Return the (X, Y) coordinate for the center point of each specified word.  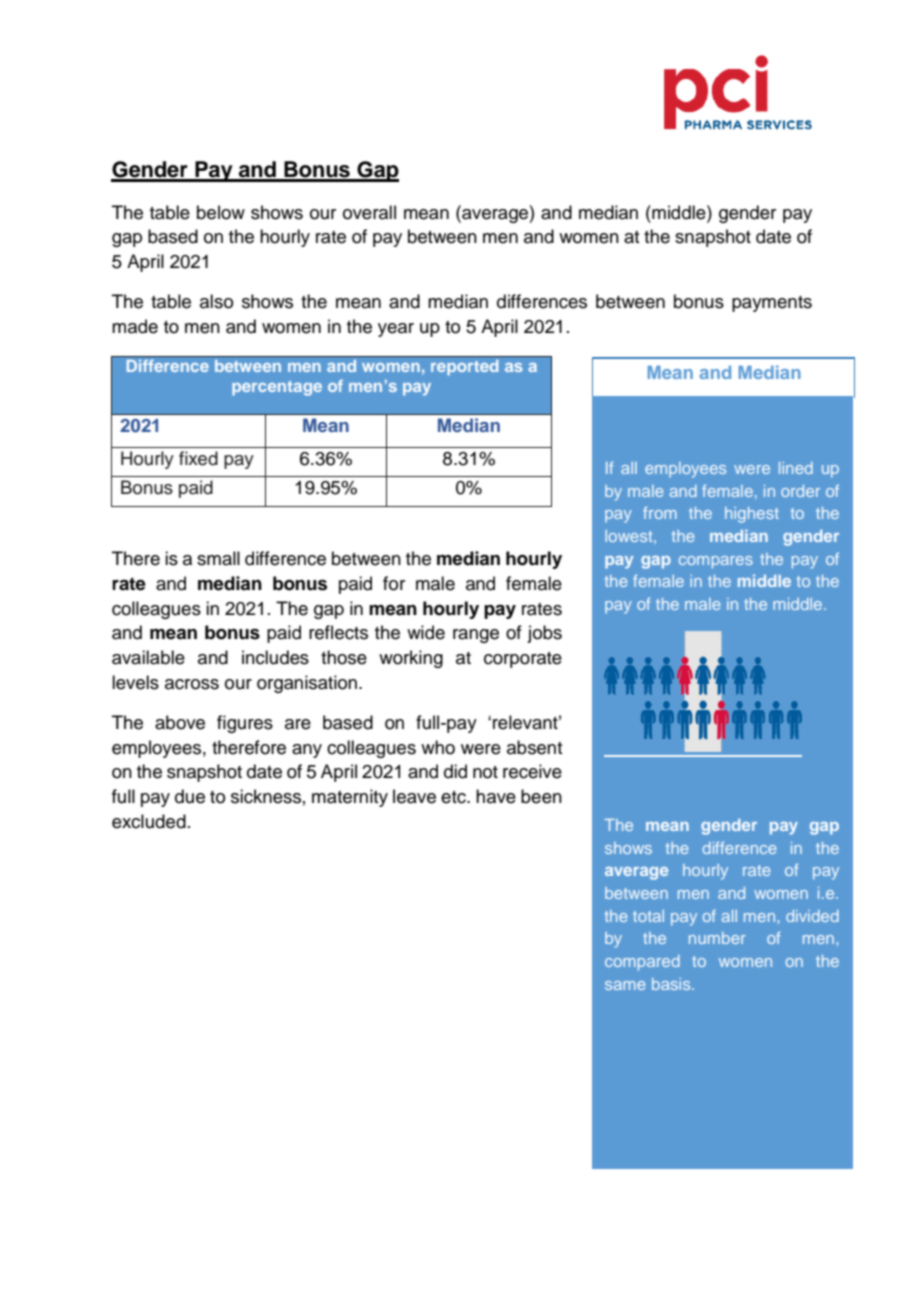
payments (772, 304)
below (221, 212)
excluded (149, 821)
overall (369, 212)
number (717, 938)
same (625, 985)
